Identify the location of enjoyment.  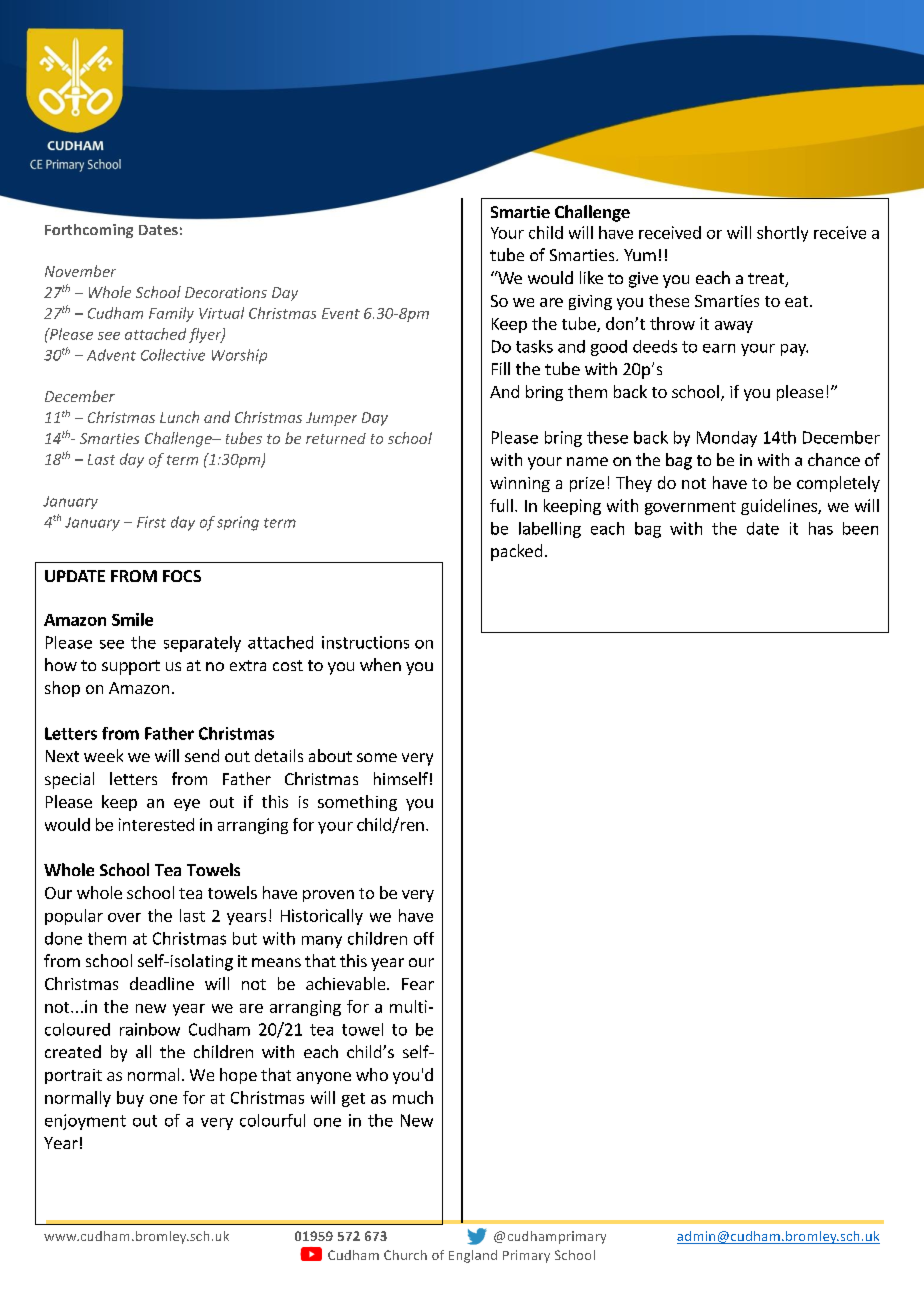
(85, 1122).
